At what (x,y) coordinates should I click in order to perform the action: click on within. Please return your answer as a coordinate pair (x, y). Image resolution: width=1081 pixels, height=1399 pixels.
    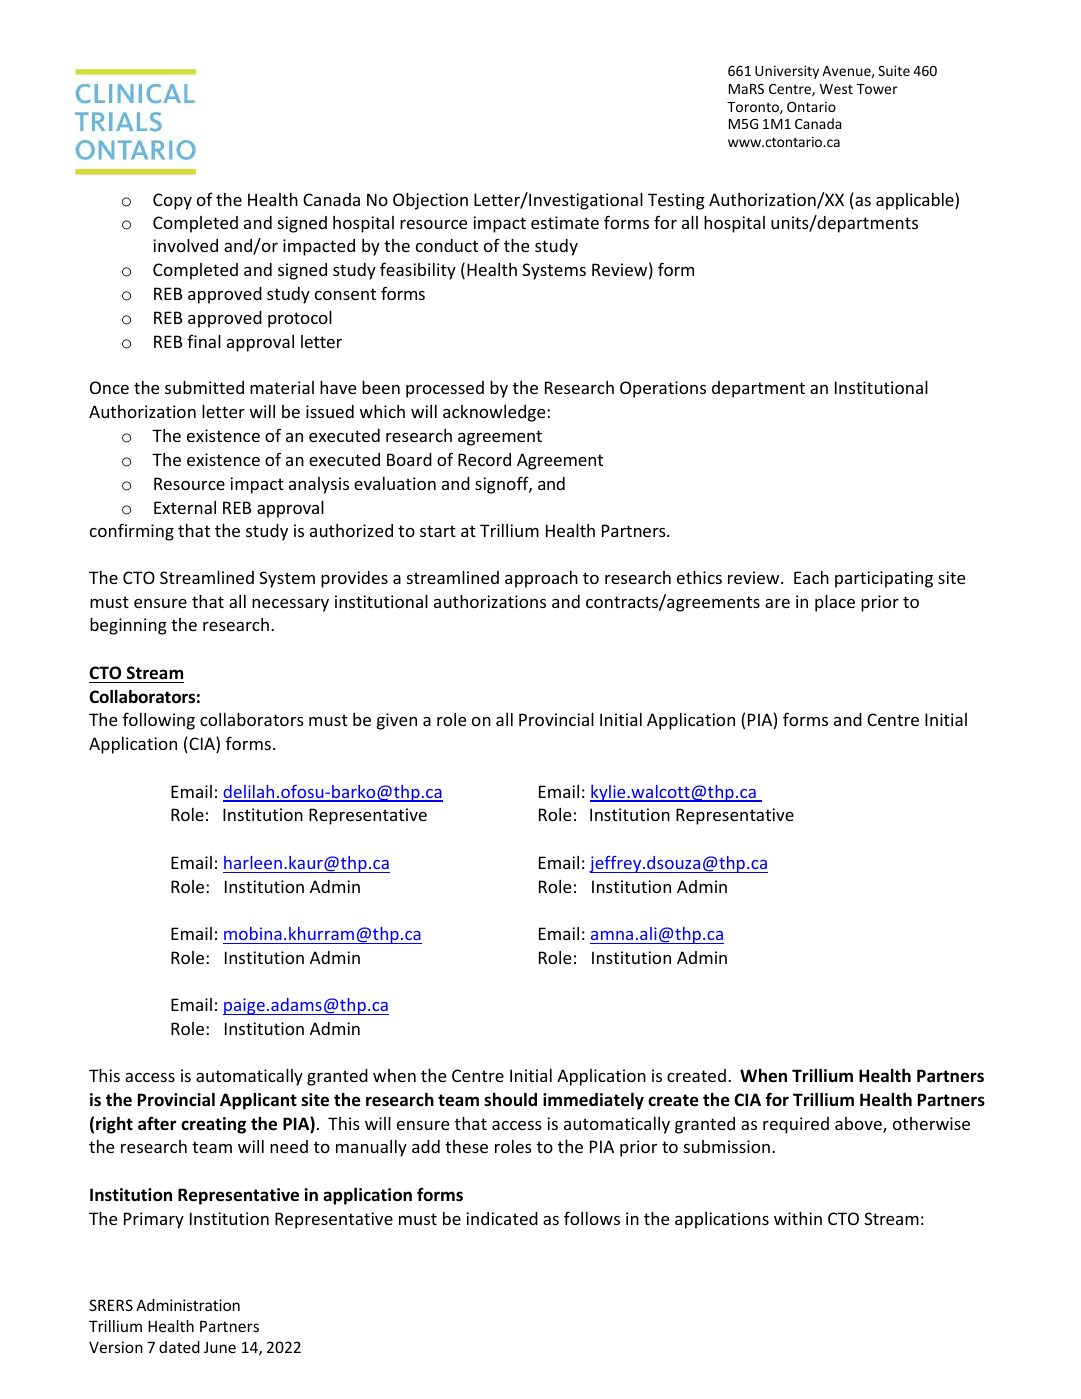
    Looking at the image, I should click on (798, 1218).
